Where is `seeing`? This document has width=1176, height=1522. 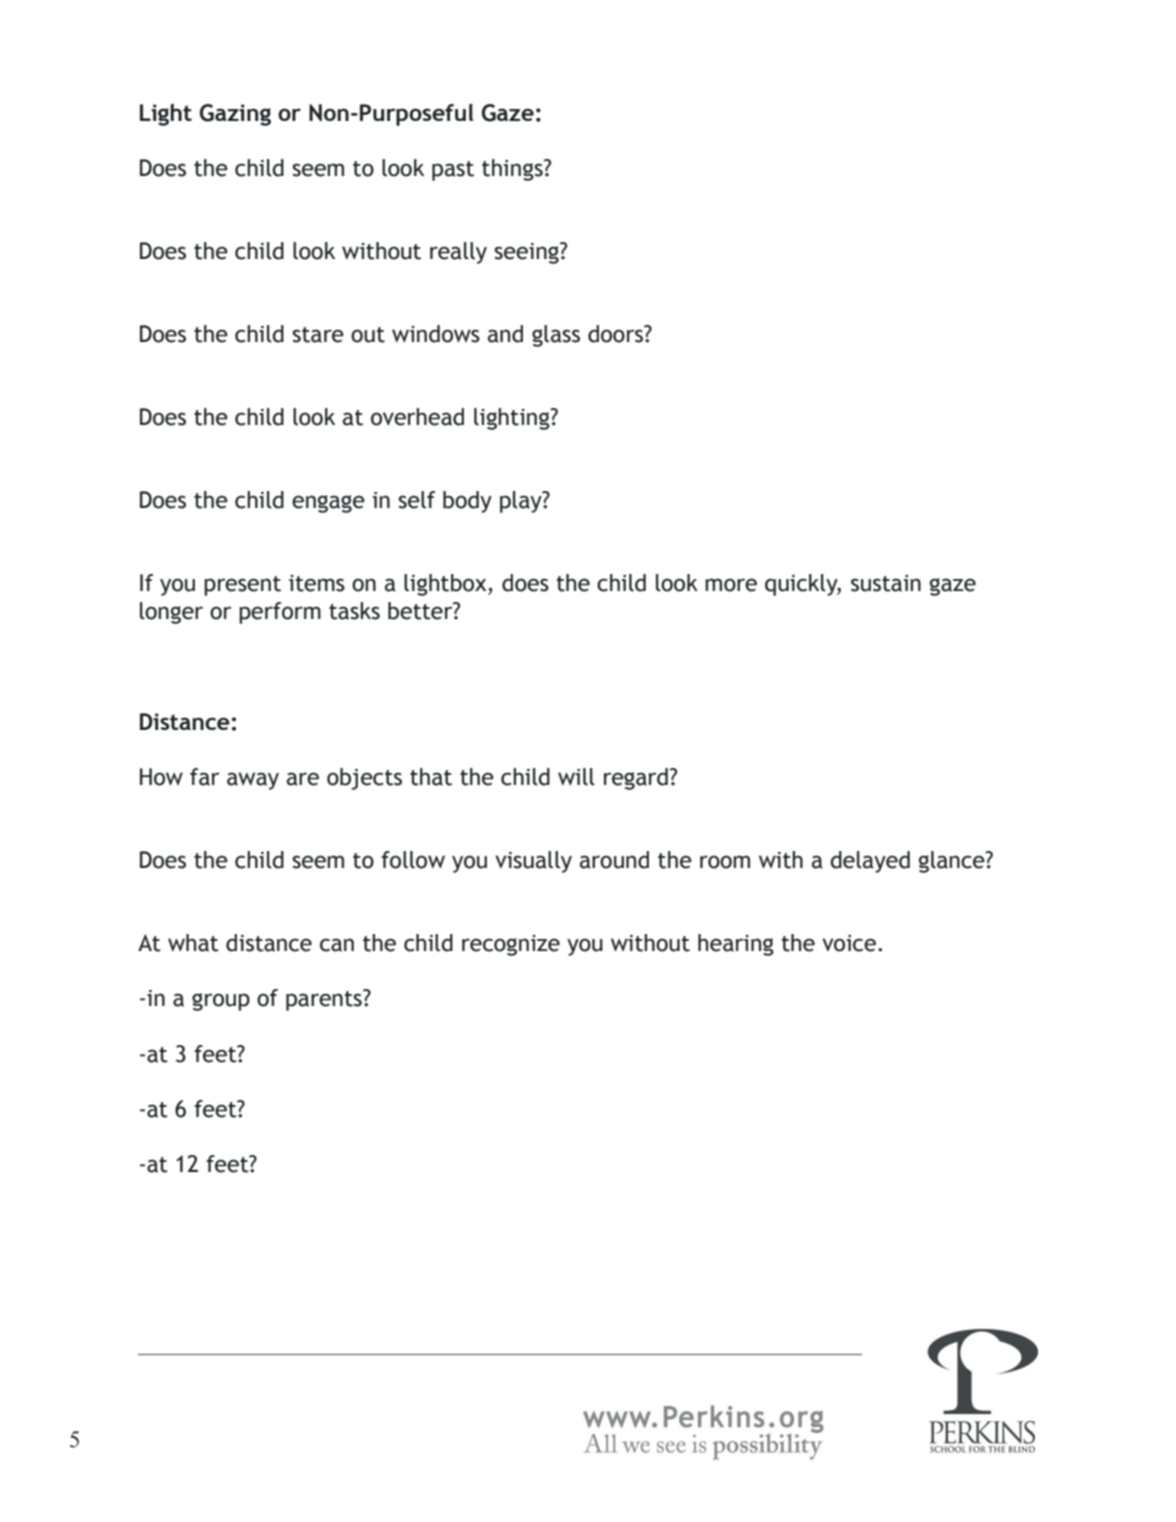 seeing is located at coordinates (527, 253).
